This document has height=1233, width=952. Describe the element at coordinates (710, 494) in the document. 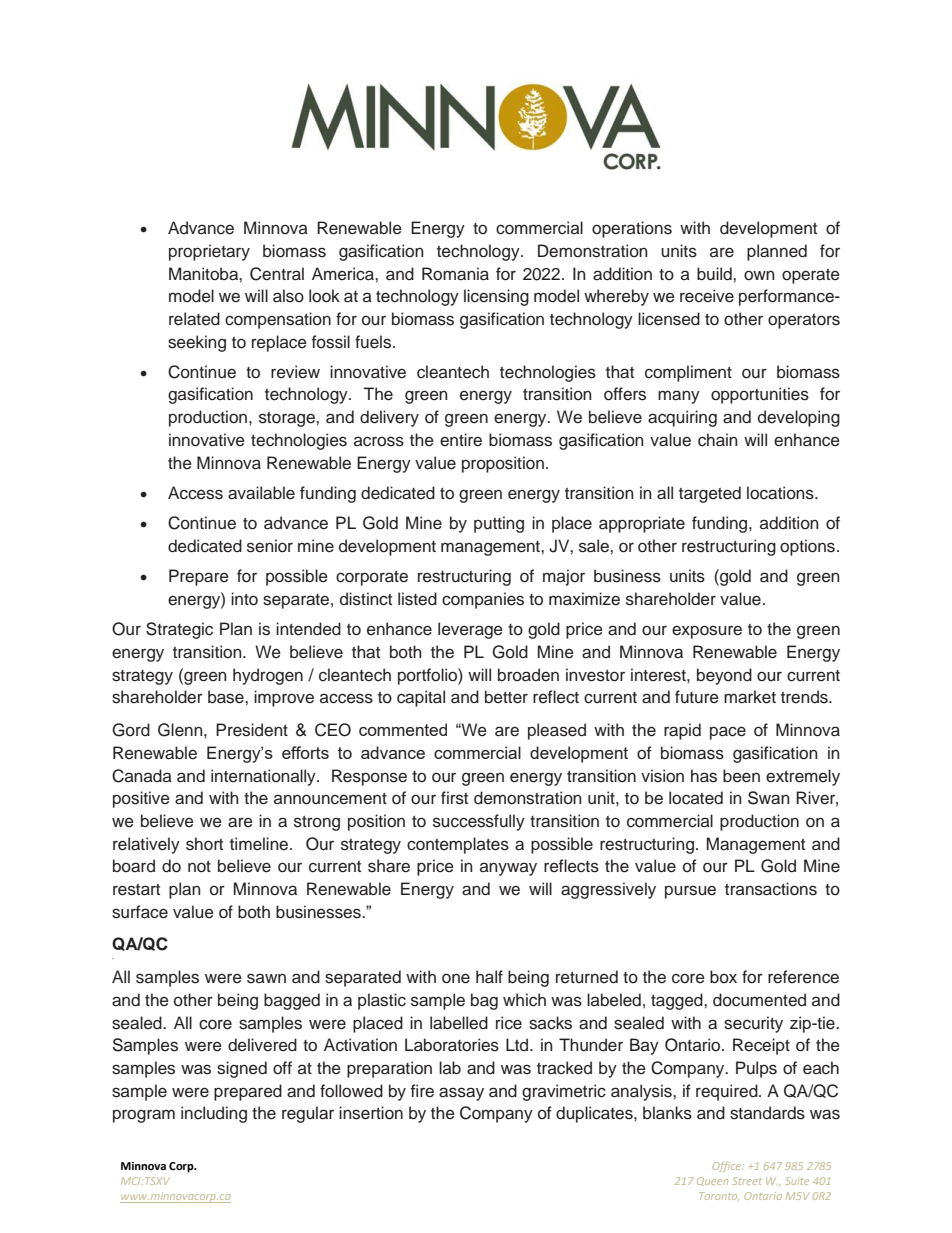

I see `targeted` at that location.
